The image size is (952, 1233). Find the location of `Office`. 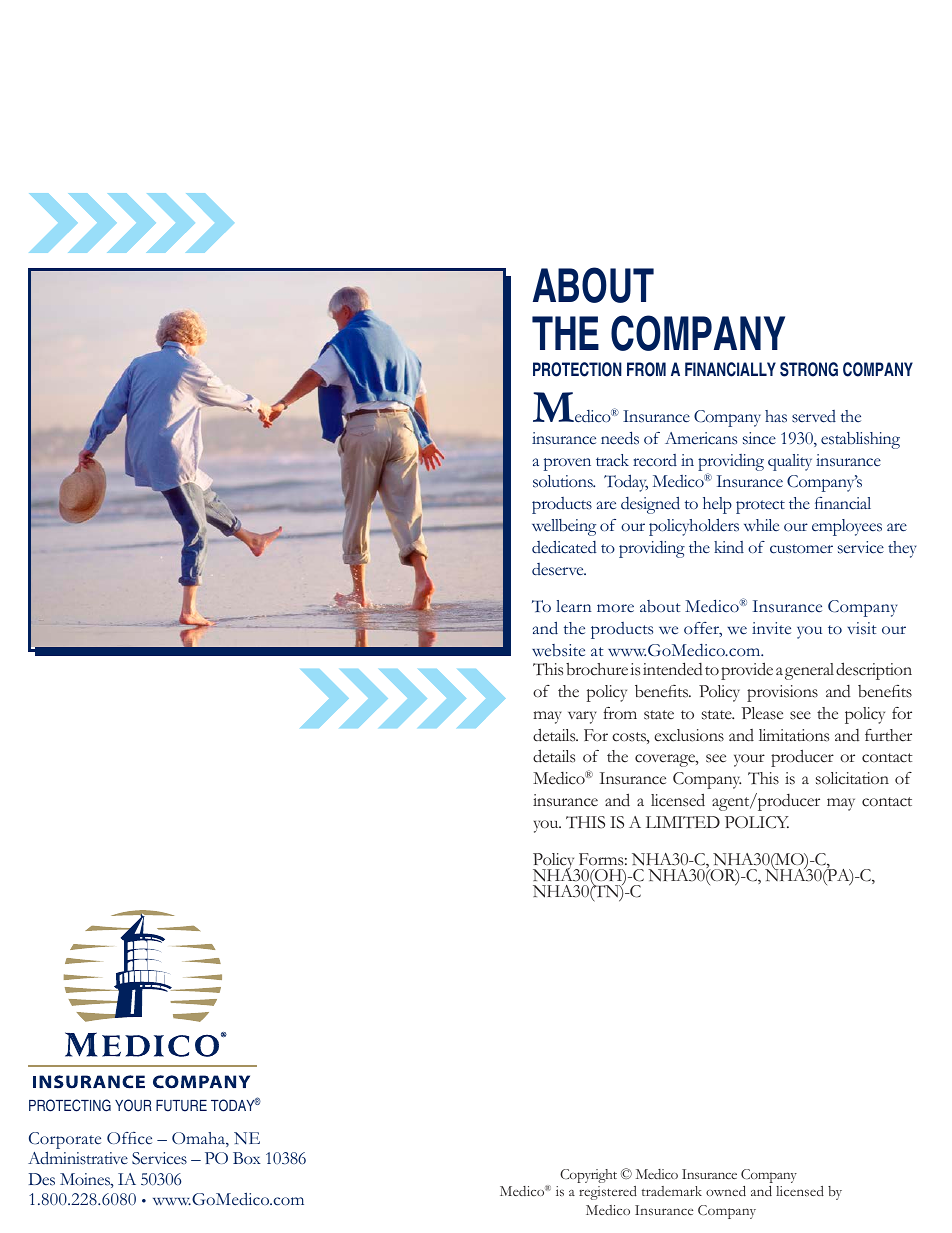

Office is located at coordinates (129, 1138).
